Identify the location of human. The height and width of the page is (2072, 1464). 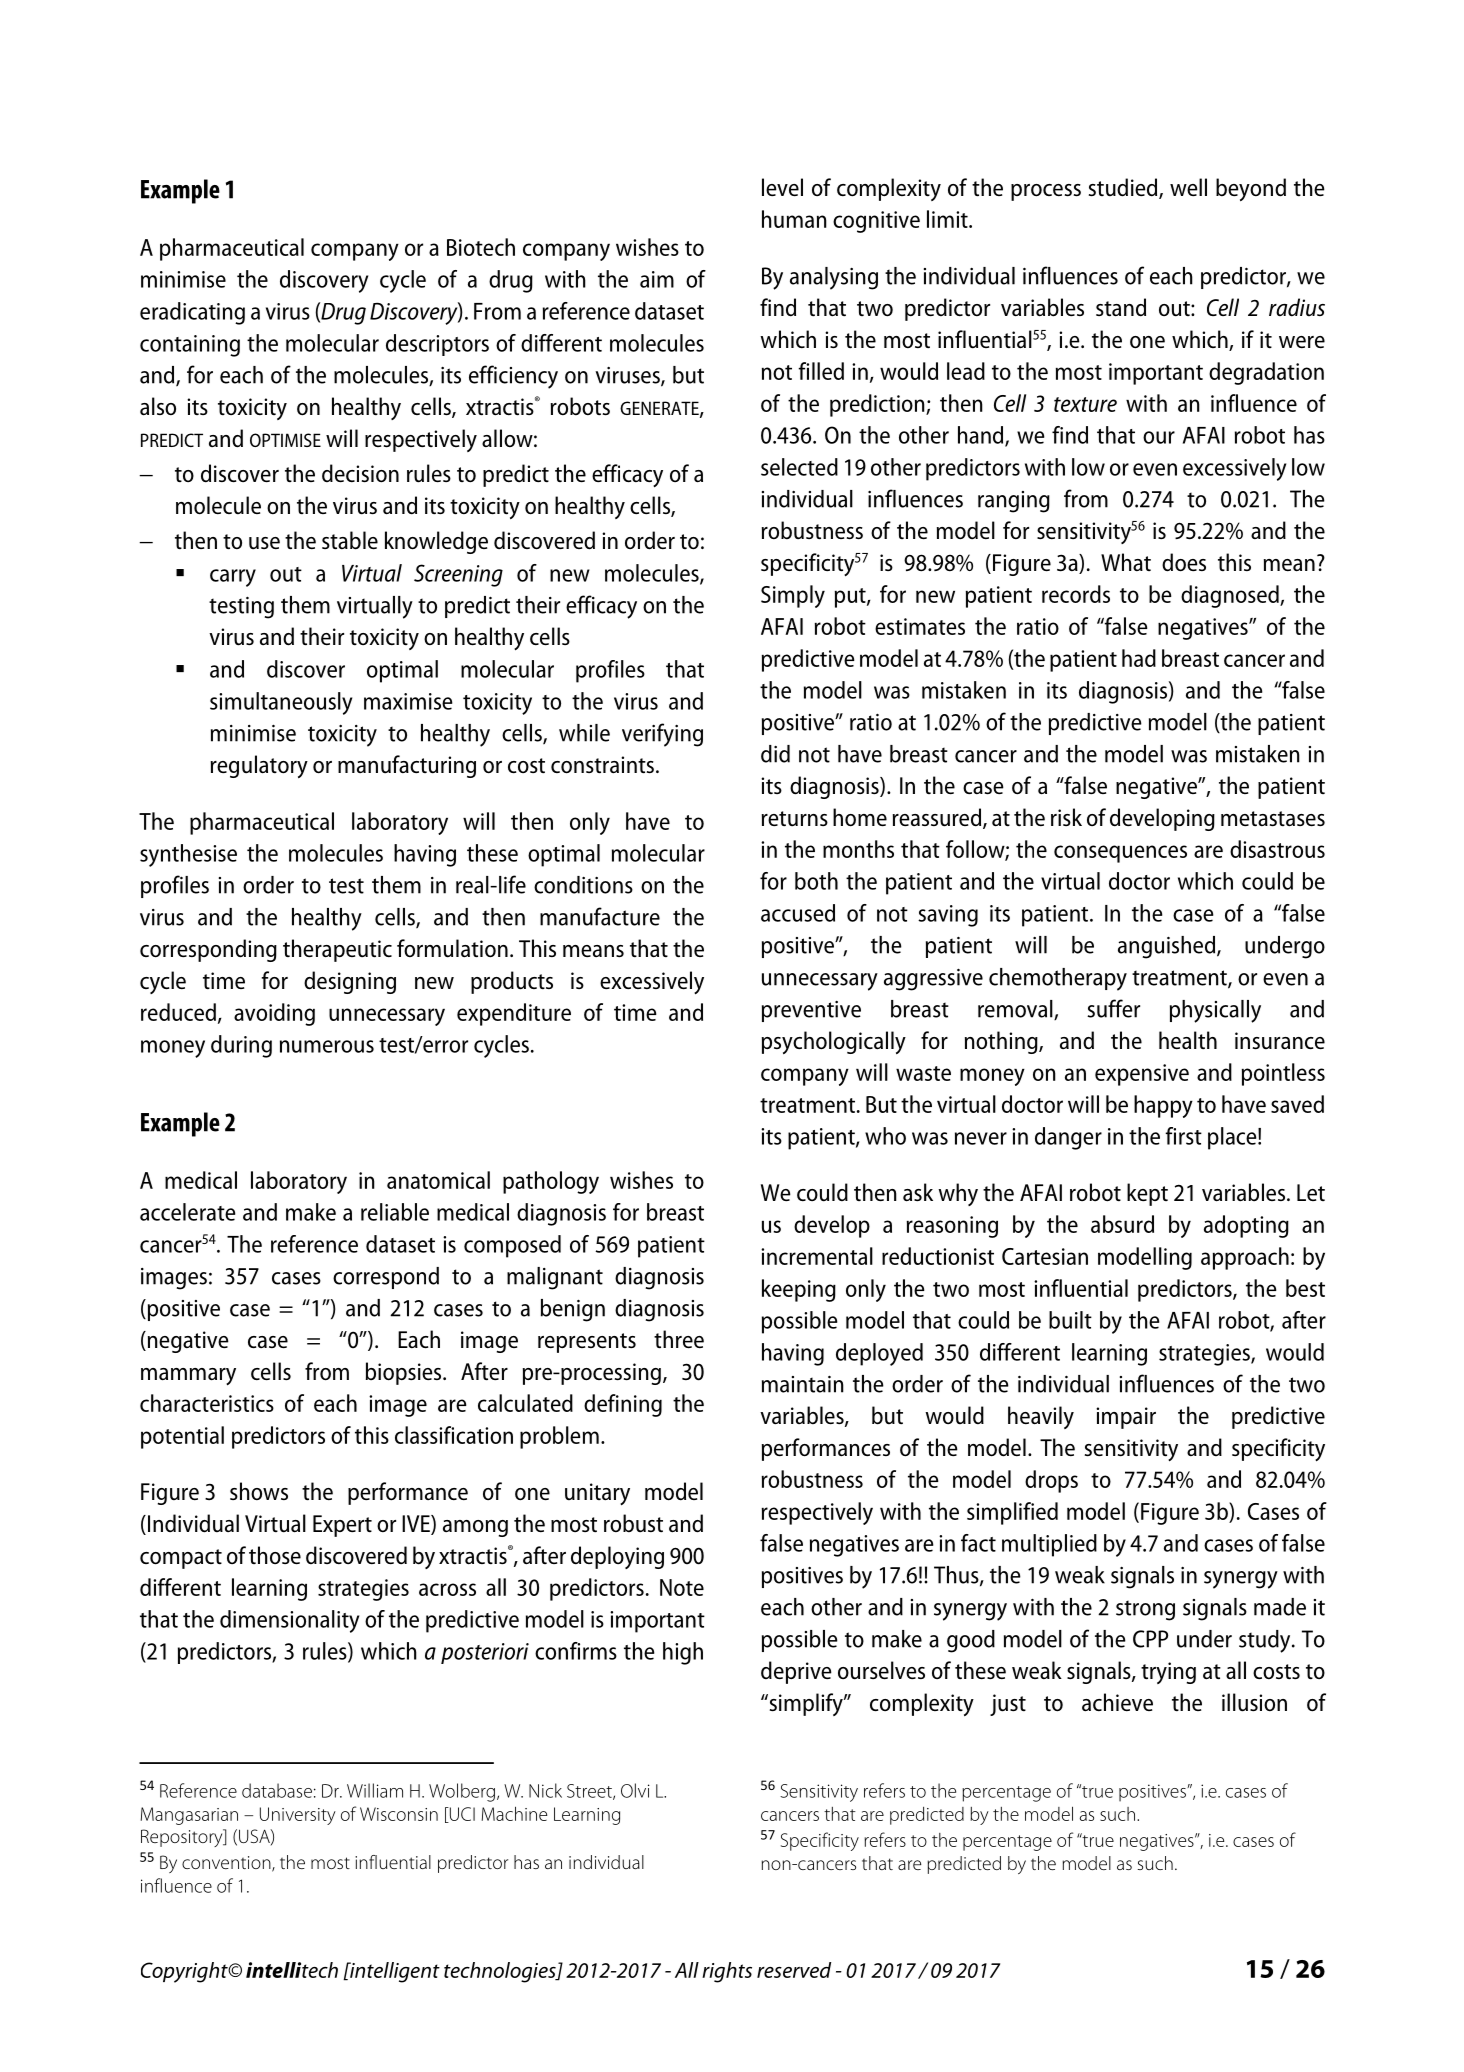
(794, 219).
